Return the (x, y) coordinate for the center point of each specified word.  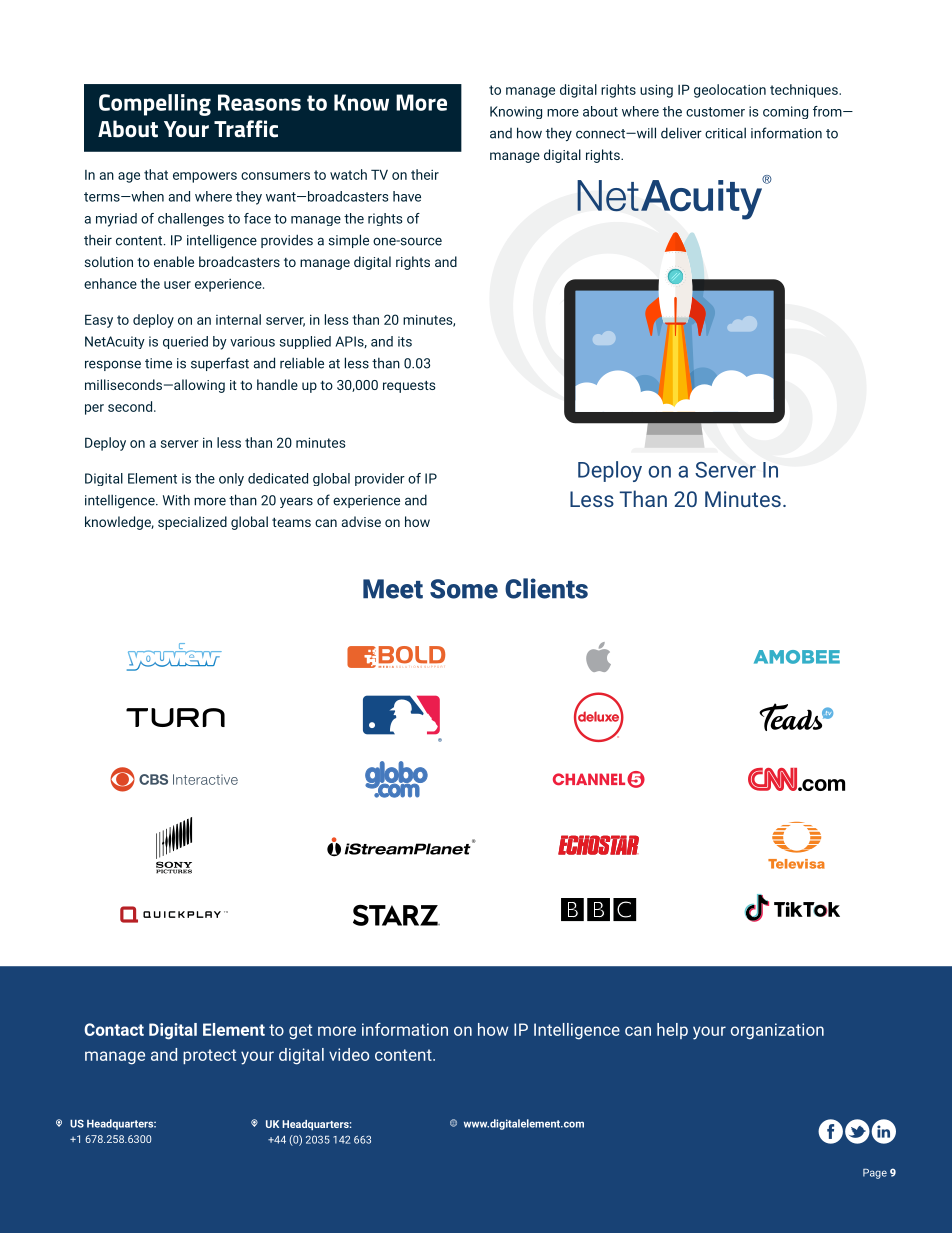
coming (785, 112)
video (349, 1054)
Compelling (155, 105)
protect (209, 1056)
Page (875, 1174)
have (407, 196)
